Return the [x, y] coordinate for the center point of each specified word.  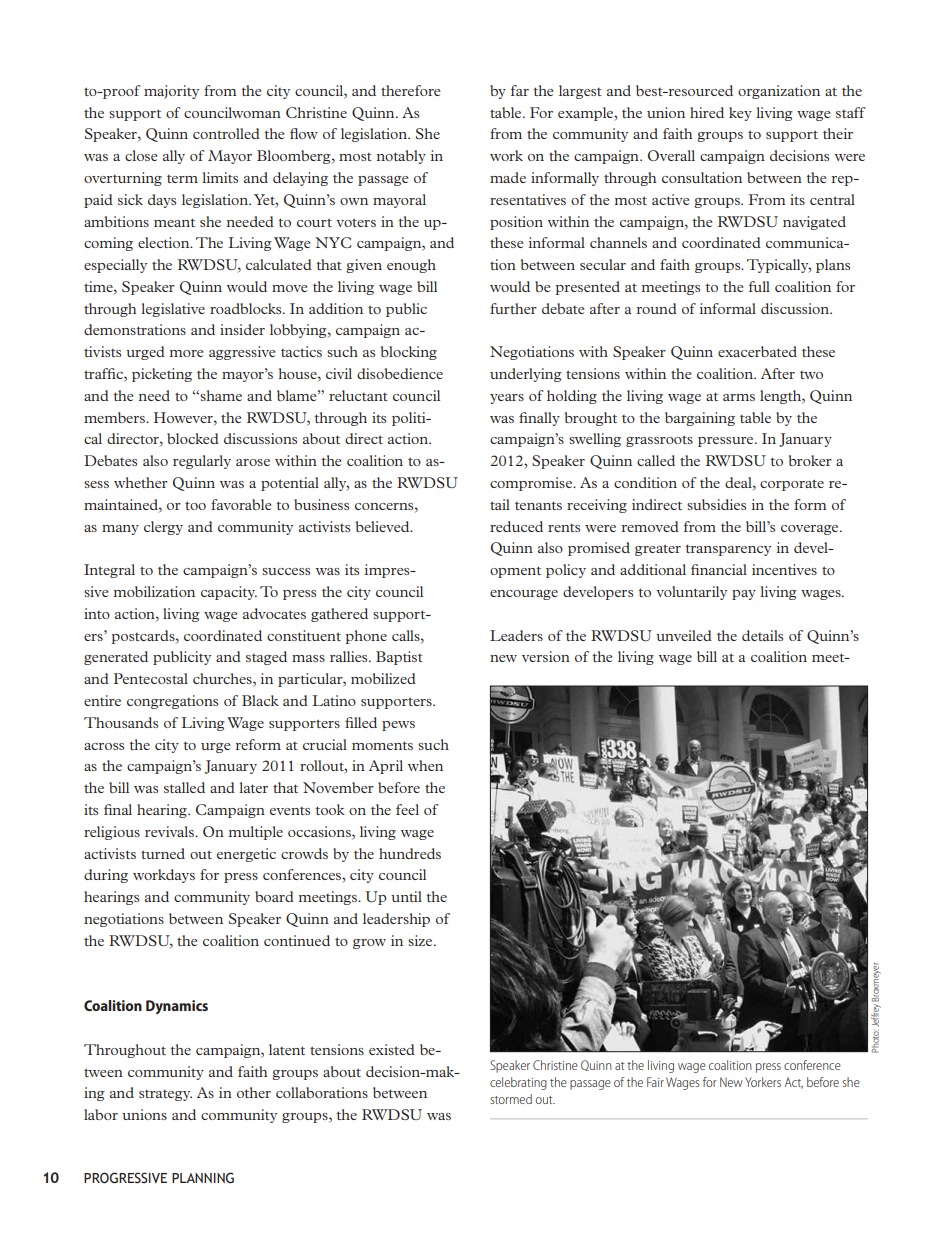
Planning [203, 1178]
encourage [524, 595]
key [740, 114]
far [520, 90]
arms [739, 397]
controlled [226, 133]
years [507, 399]
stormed [511, 1099]
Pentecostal [151, 678]
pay [744, 595]
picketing [162, 375]
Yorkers [763, 1082]
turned [163, 853]
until [406, 896]
